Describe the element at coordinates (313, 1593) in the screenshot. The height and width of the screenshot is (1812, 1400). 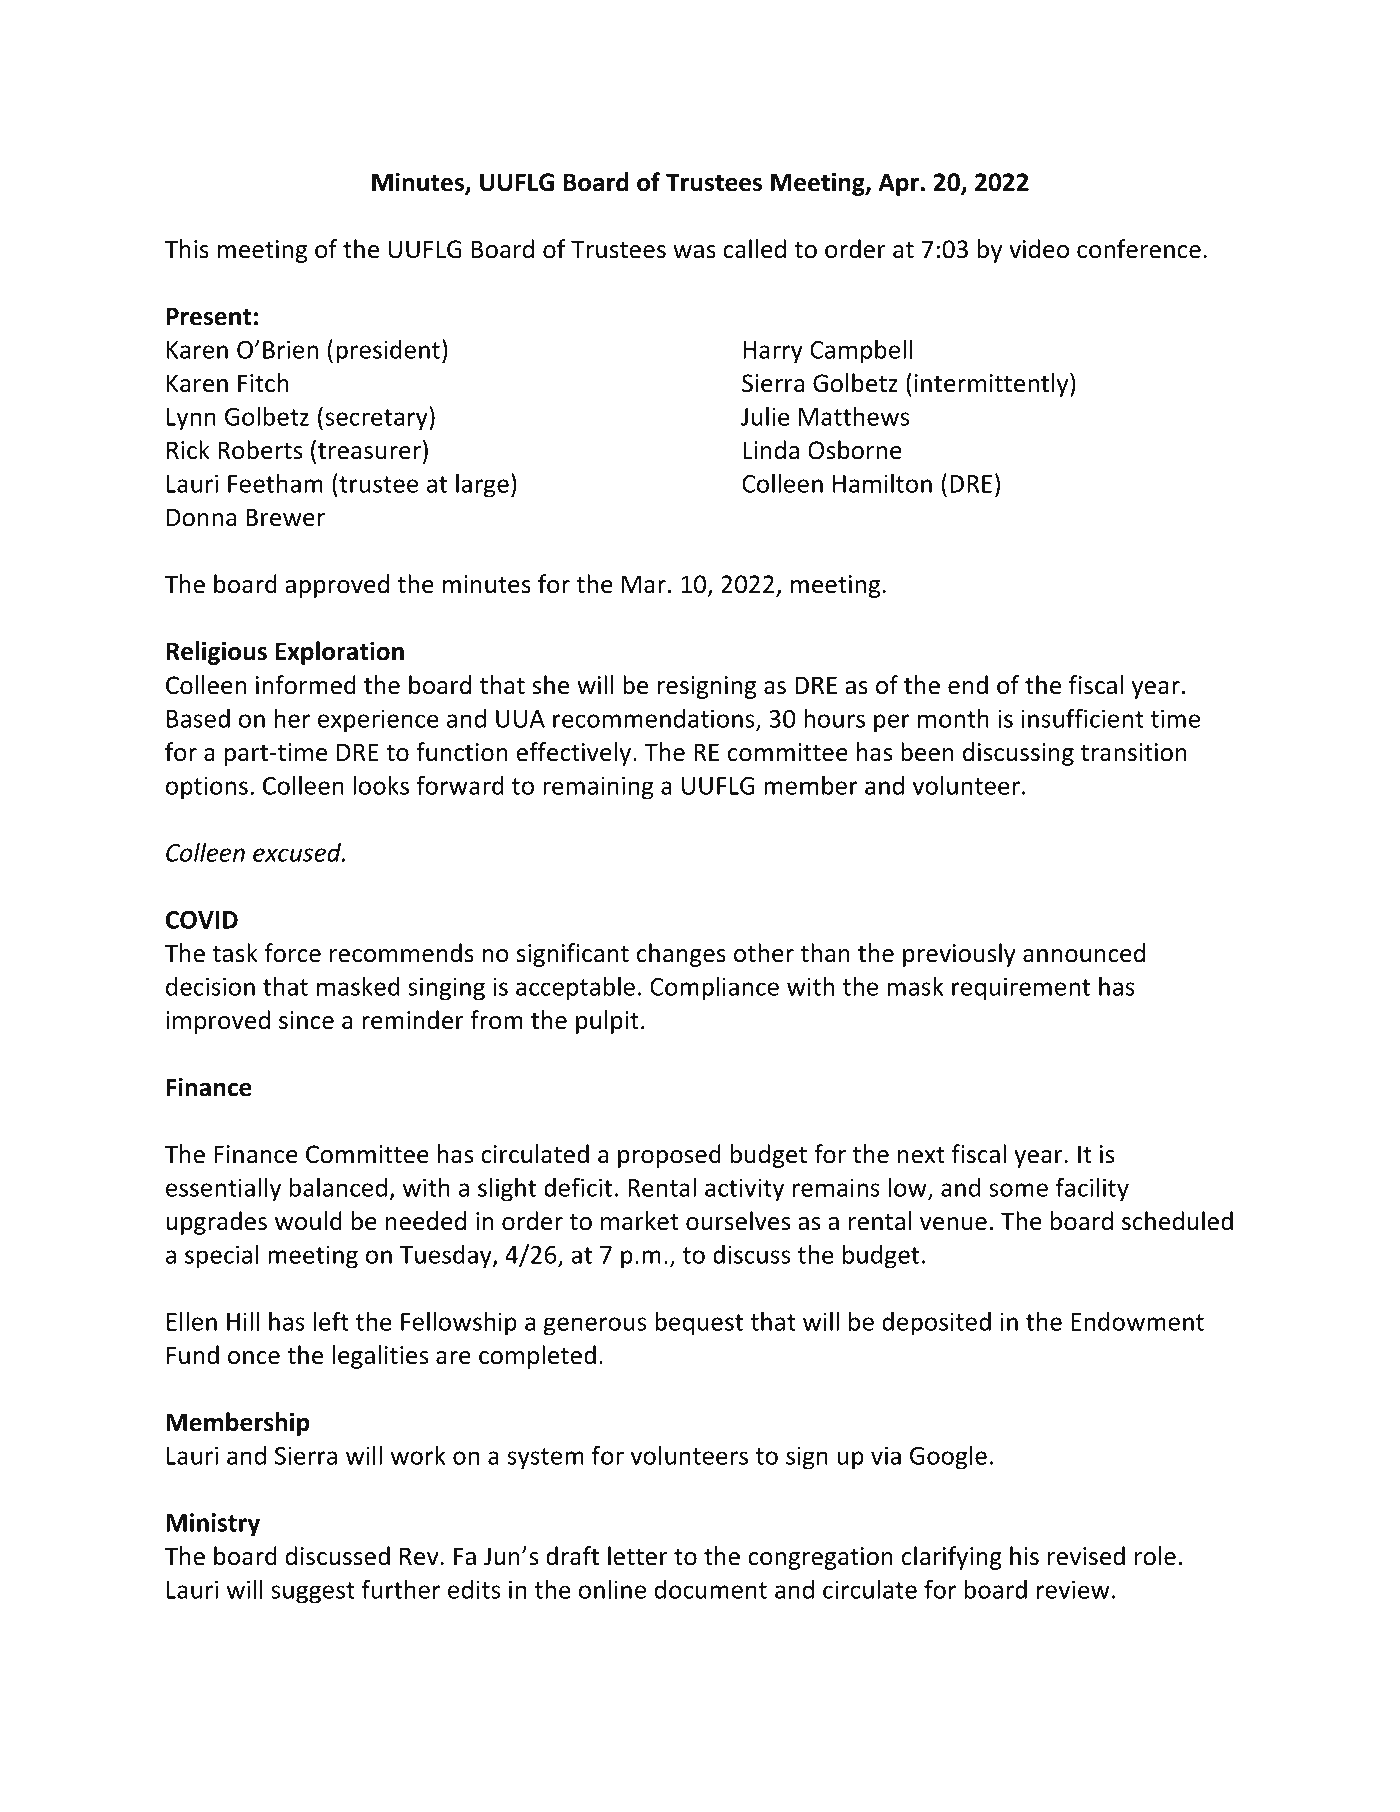
I see `suggest` at that location.
